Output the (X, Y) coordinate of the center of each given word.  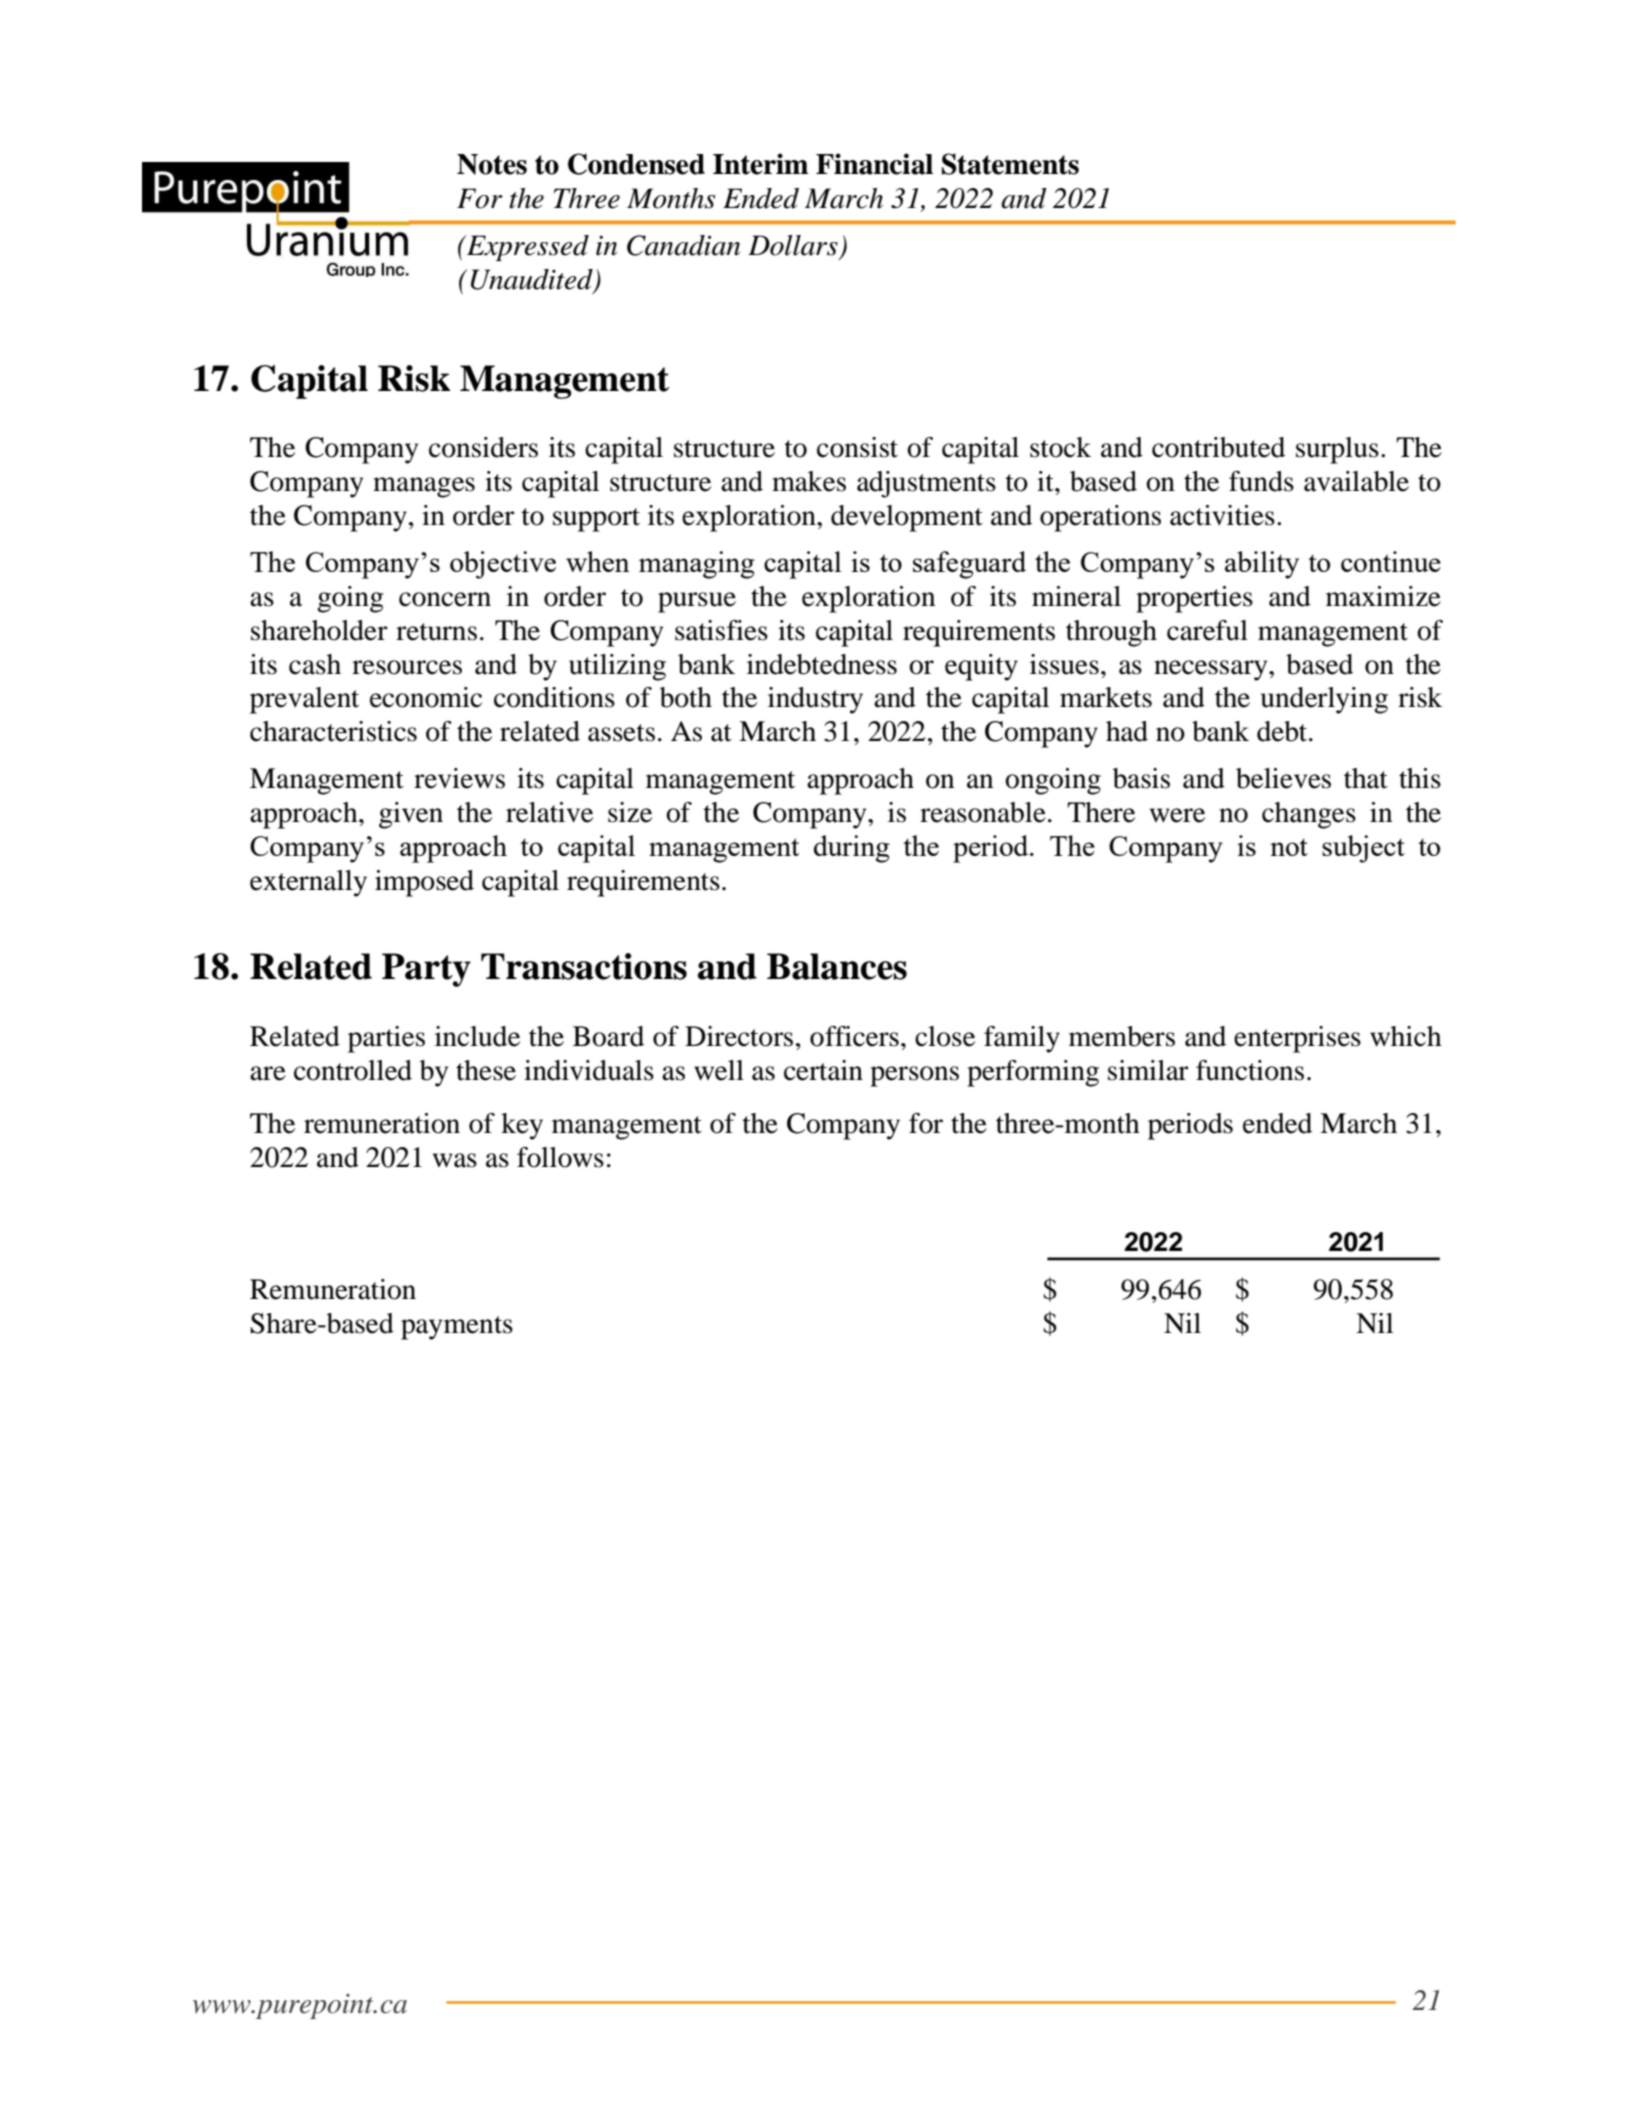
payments (457, 1328)
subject (1363, 849)
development (907, 518)
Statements (1010, 164)
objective (503, 565)
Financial (874, 164)
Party (426, 970)
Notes (492, 164)
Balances (837, 966)
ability (1262, 565)
